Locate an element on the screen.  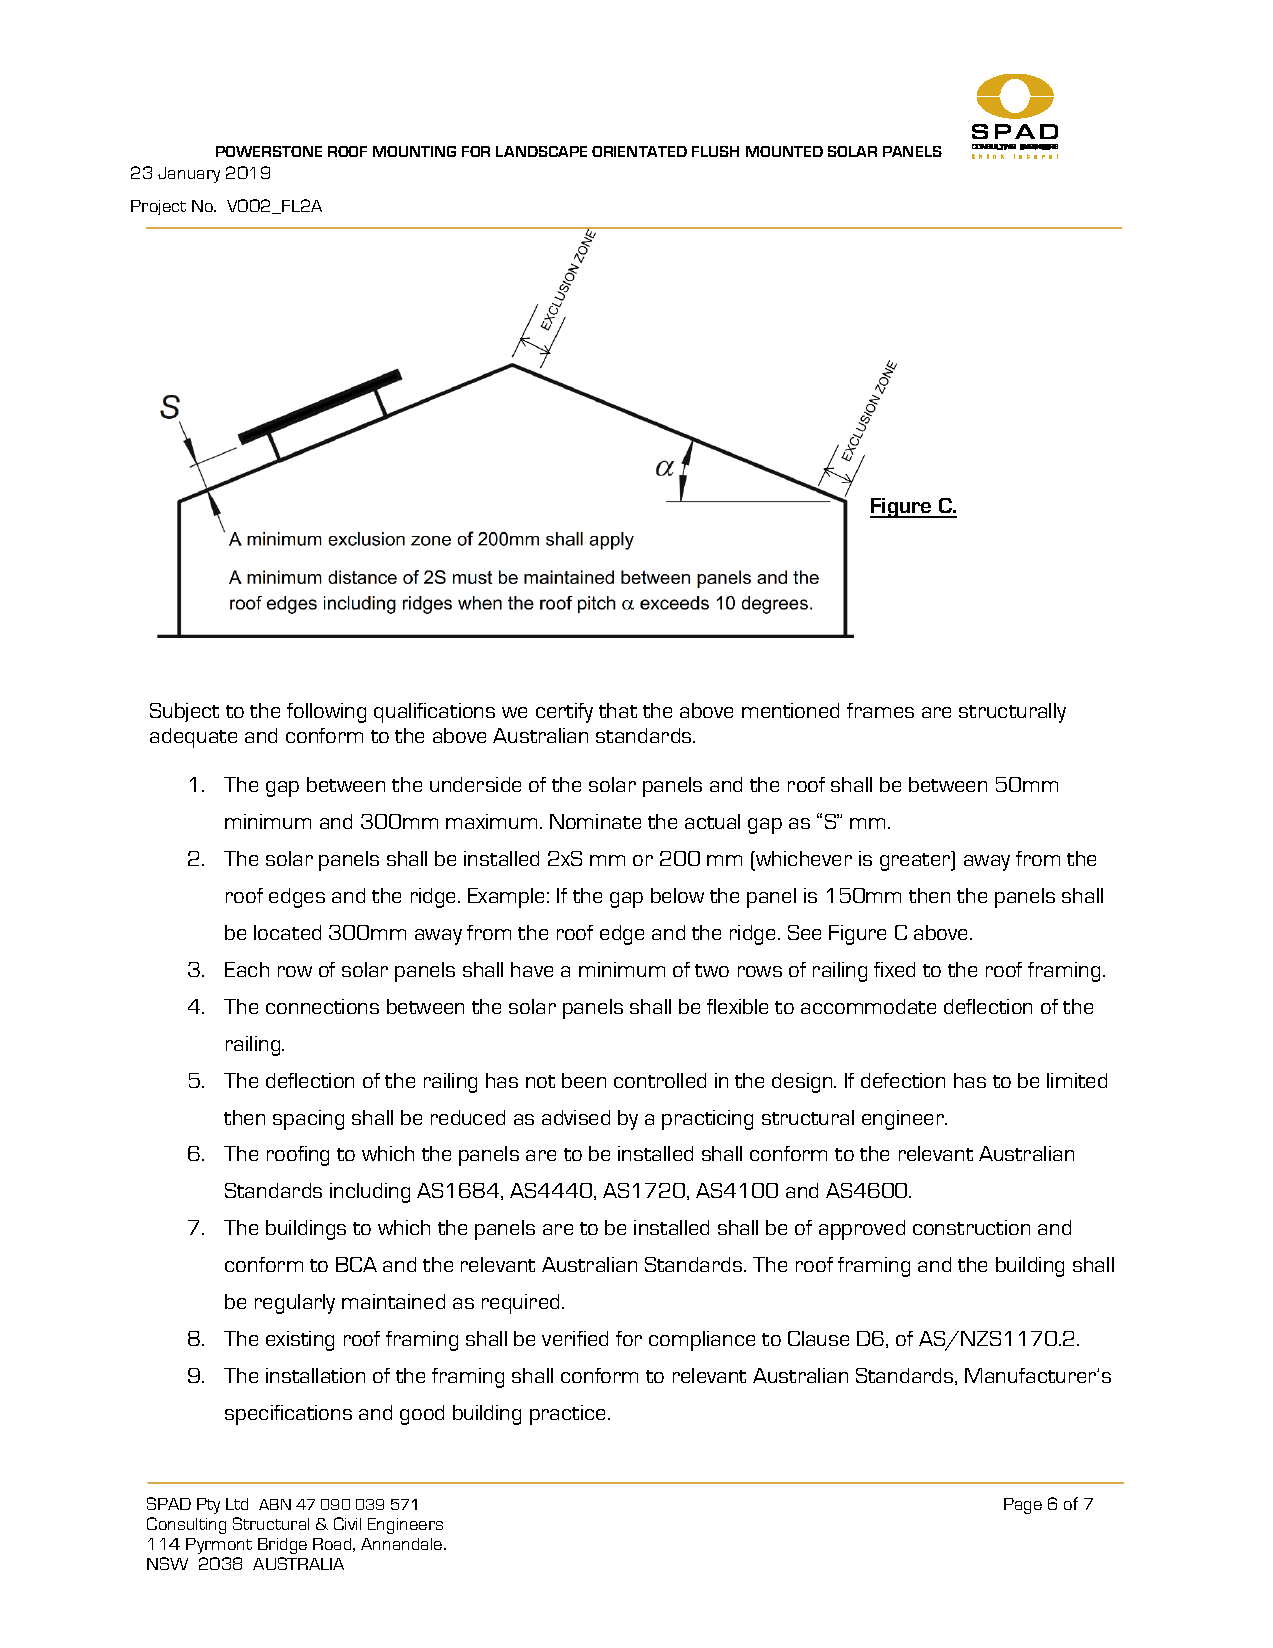
adequate is located at coordinates (193, 738).
